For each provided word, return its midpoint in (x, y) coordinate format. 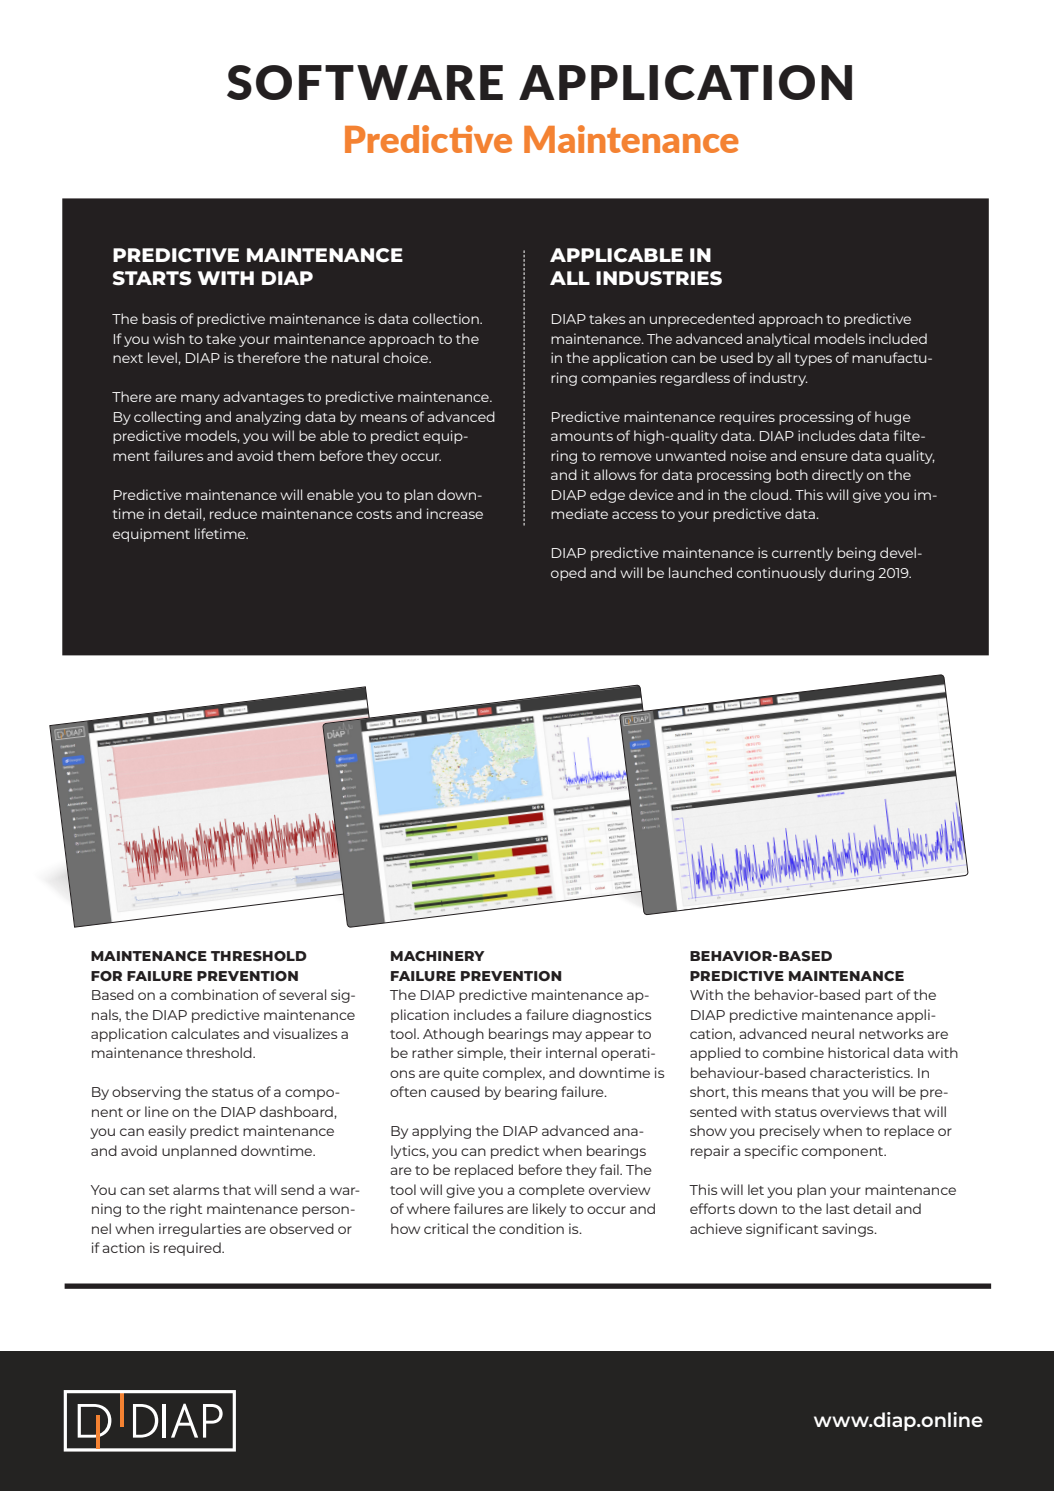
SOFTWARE (365, 82)
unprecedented (702, 320)
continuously (781, 574)
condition (531, 1228)
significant (782, 1230)
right (186, 1210)
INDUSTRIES (659, 278)
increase (455, 513)
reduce (233, 513)
